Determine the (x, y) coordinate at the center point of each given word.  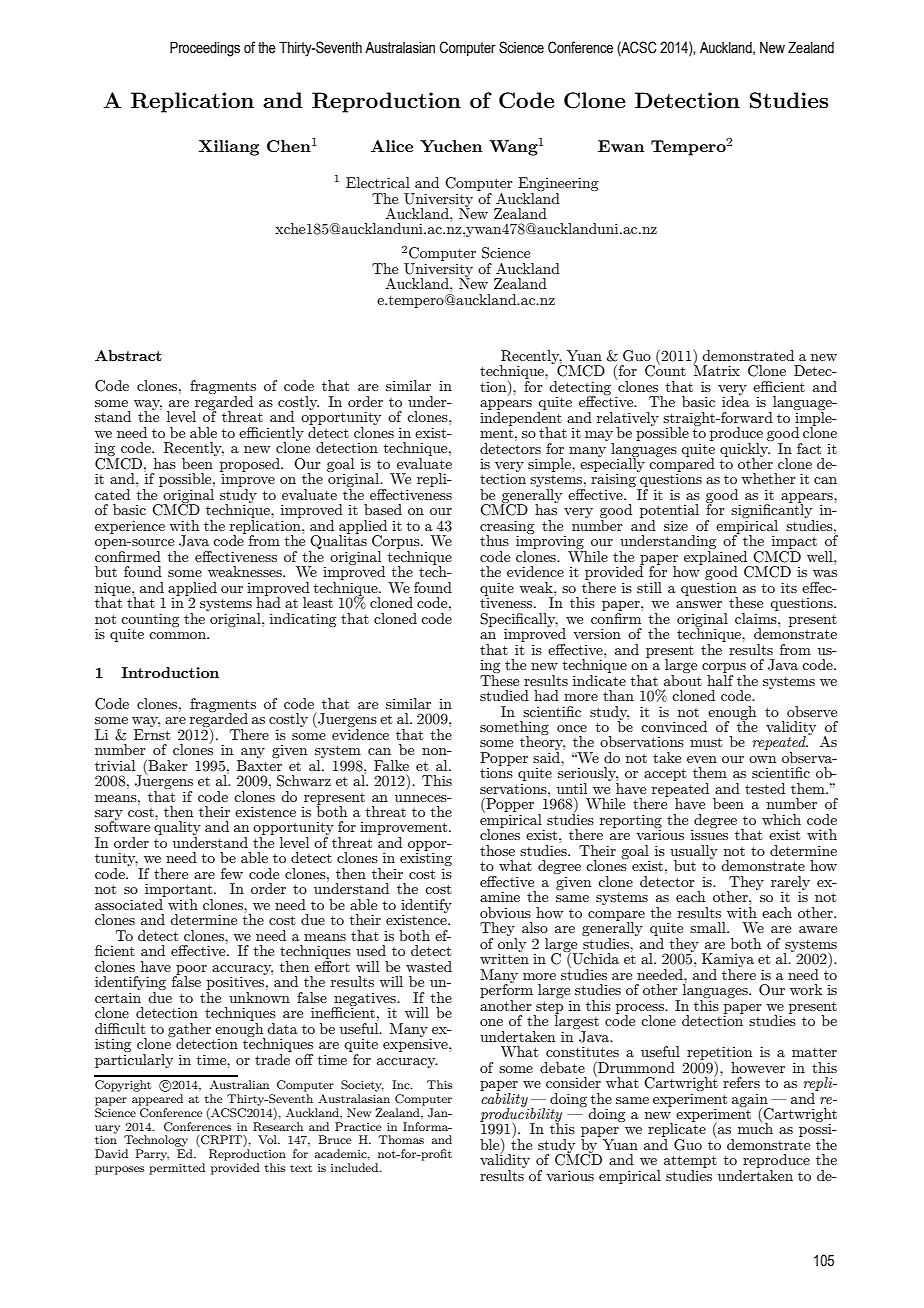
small (709, 927)
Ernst (152, 734)
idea (736, 400)
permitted (177, 1169)
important (180, 891)
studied (504, 695)
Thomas (401, 1139)
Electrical (378, 182)
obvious (505, 912)
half (720, 679)
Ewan (621, 146)
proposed (251, 465)
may (599, 437)
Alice (392, 146)
